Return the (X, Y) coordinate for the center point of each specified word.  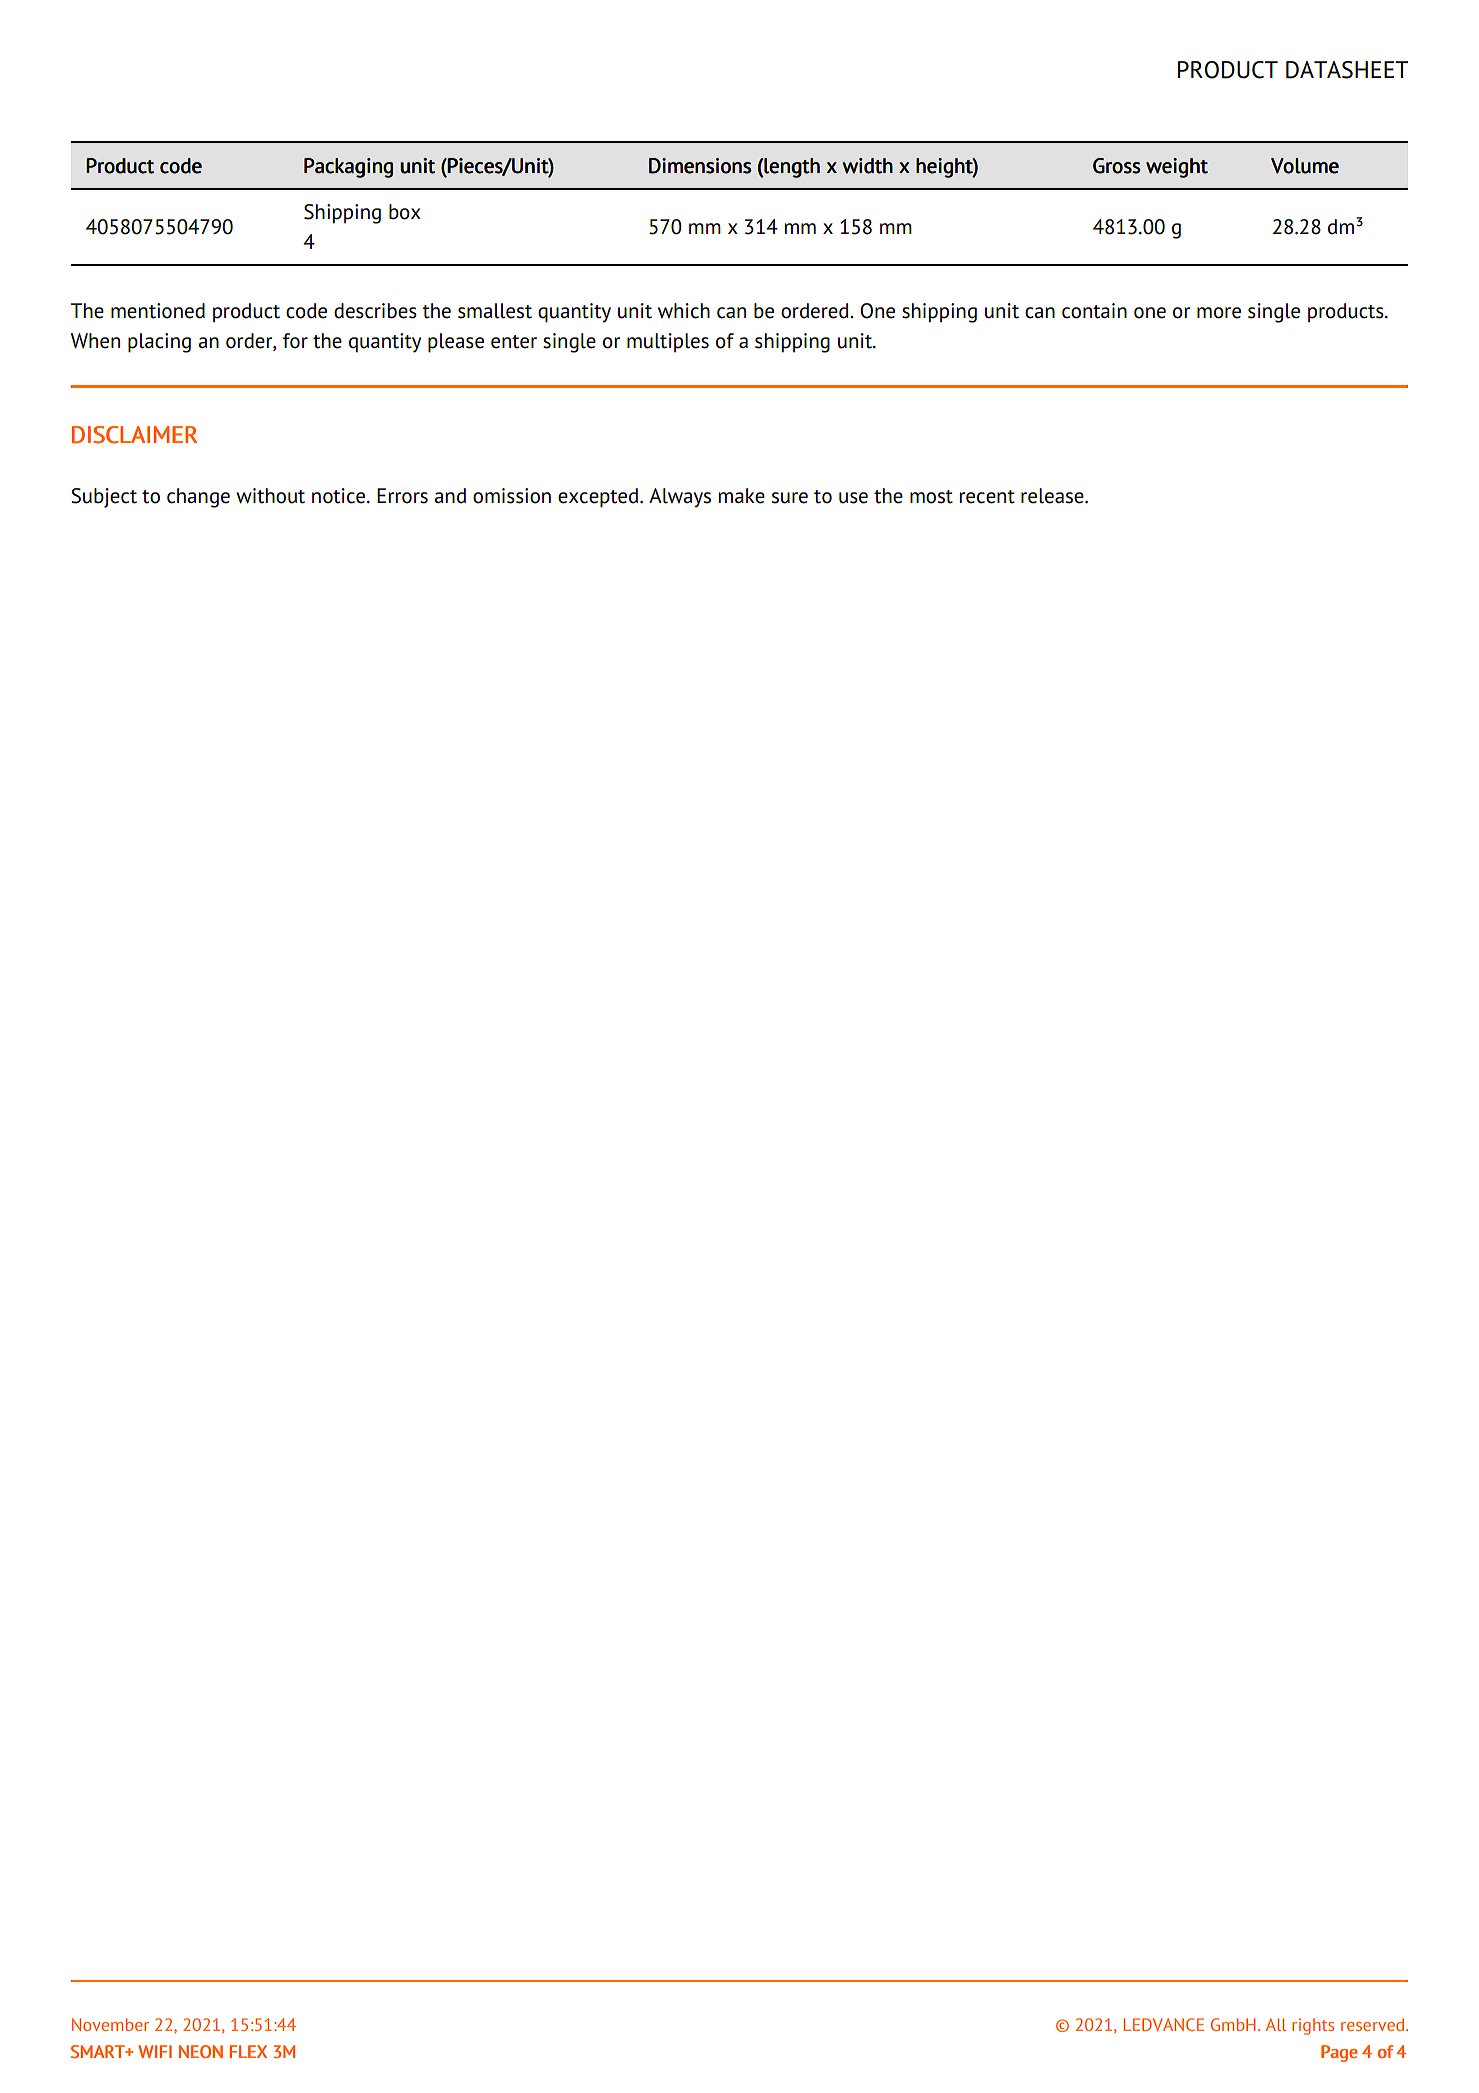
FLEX (248, 2051)
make (742, 496)
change (198, 498)
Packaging (348, 168)
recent (987, 497)
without (270, 496)
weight (1177, 168)
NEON (201, 2052)
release (1053, 496)
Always (680, 498)
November (110, 2024)
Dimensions (700, 166)
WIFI (155, 2051)
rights (1313, 2026)
